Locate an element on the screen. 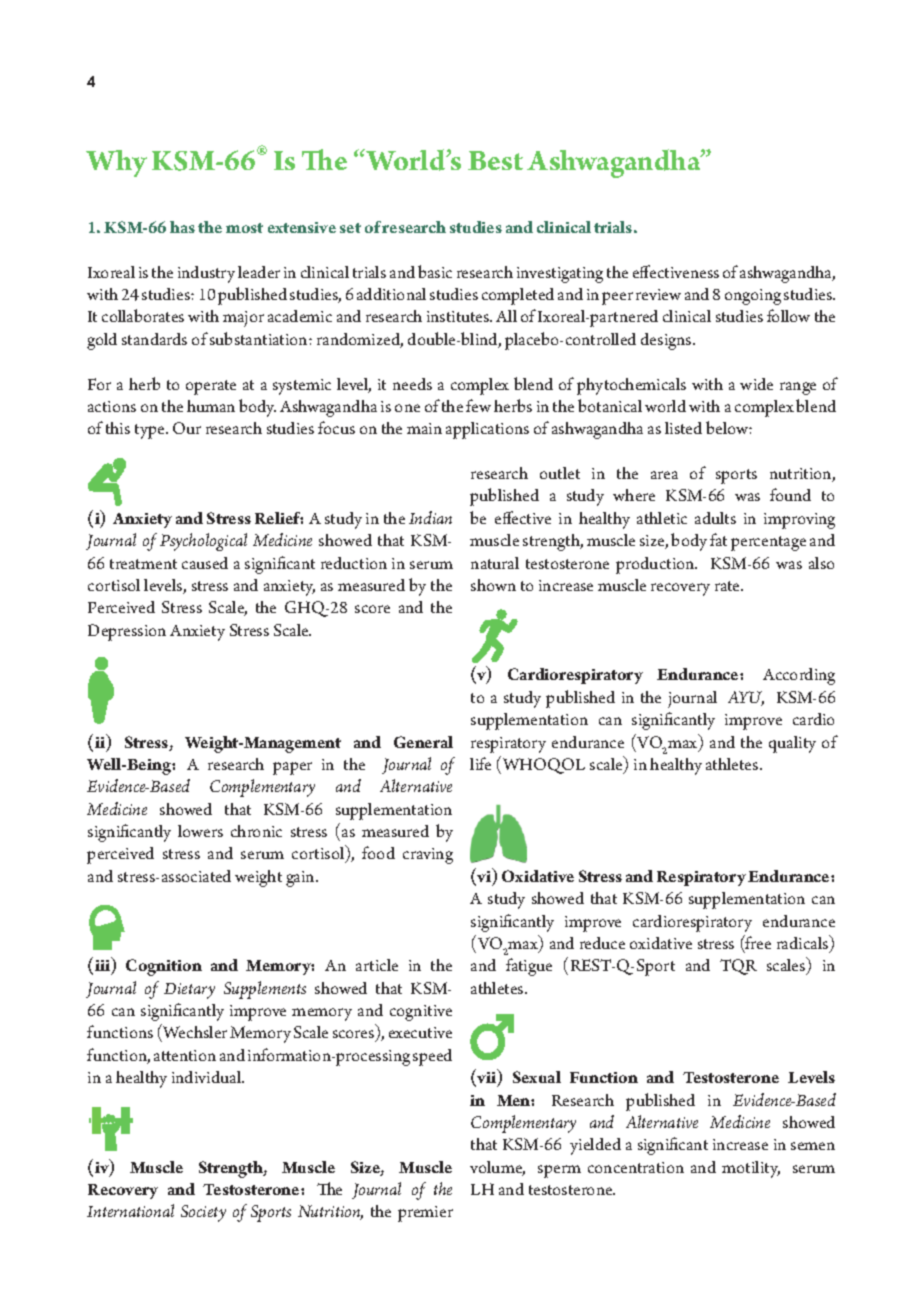 This screenshot has width=924, height=1308. ongoing is located at coordinates (753, 297).
